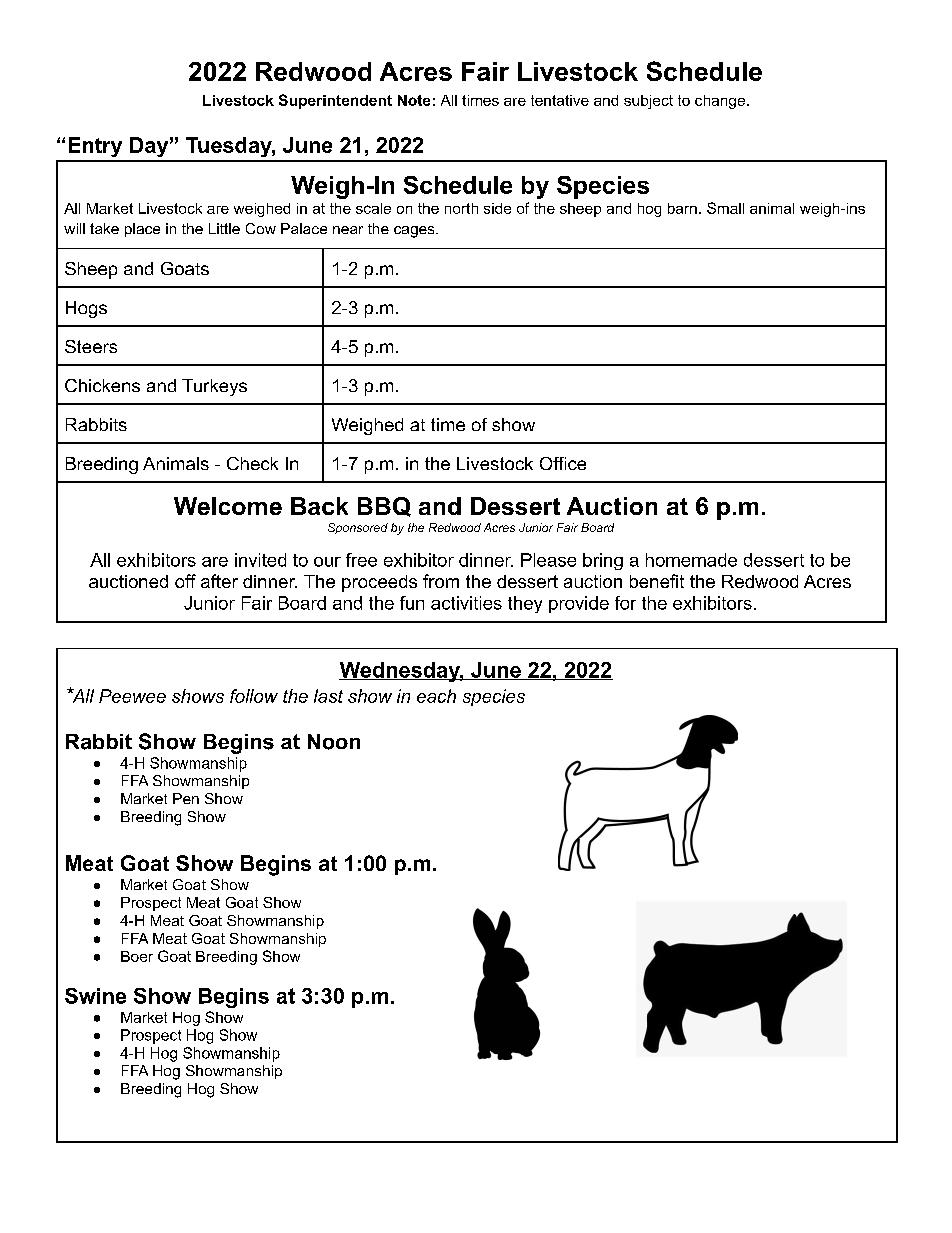 The image size is (952, 1233). What do you see at coordinates (219, 581) in the image?
I see `after` at bounding box center [219, 581].
